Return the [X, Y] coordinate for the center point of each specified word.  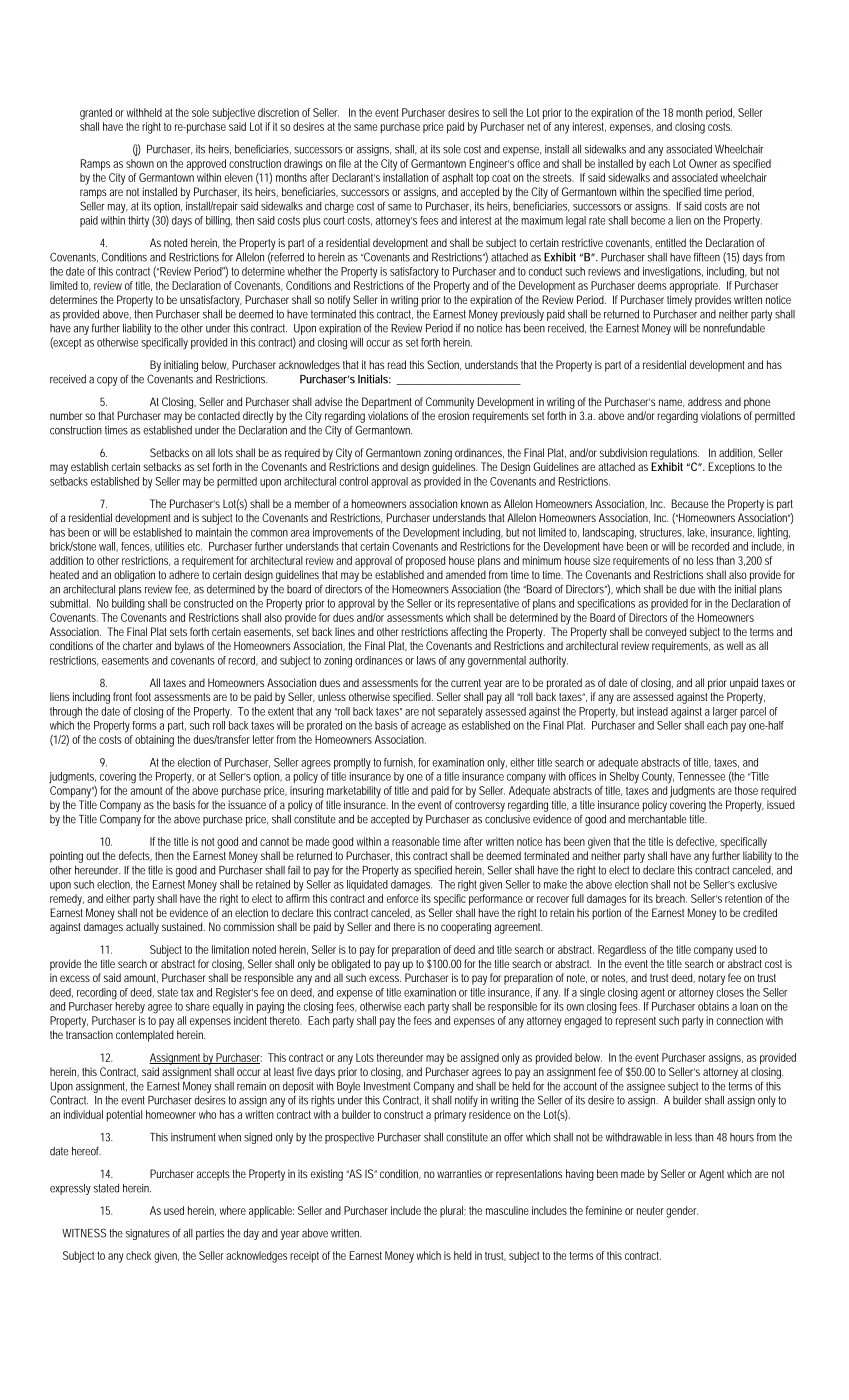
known [474, 503]
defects [135, 856]
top [482, 179]
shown [140, 163]
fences [136, 547]
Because [690, 503]
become [648, 220]
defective [696, 842]
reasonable [416, 841]
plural [453, 1211]
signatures [147, 1234]
